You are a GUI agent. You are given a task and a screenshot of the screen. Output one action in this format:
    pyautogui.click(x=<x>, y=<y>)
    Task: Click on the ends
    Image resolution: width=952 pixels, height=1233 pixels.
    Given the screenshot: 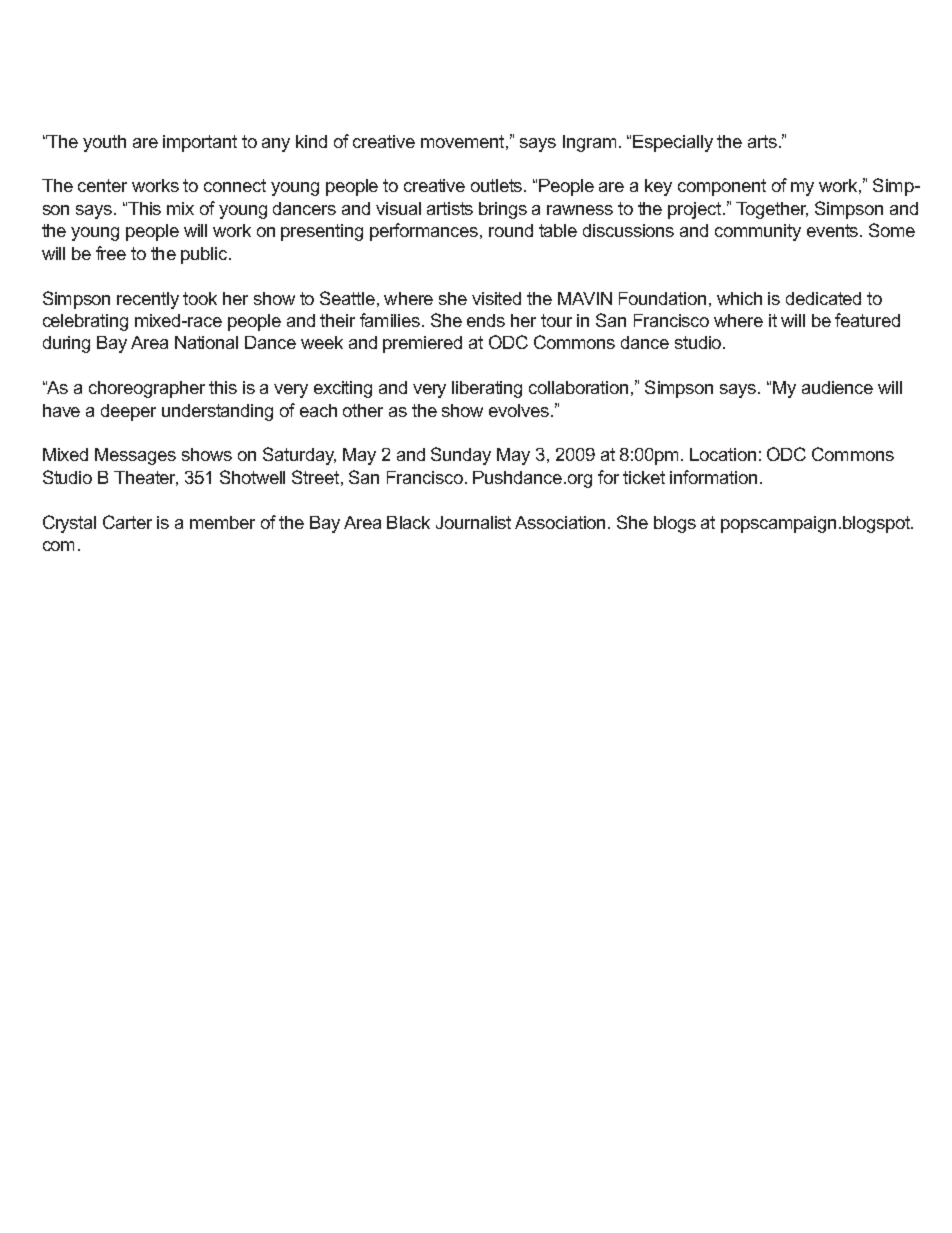 What is the action you would take?
    pyautogui.click(x=486, y=320)
